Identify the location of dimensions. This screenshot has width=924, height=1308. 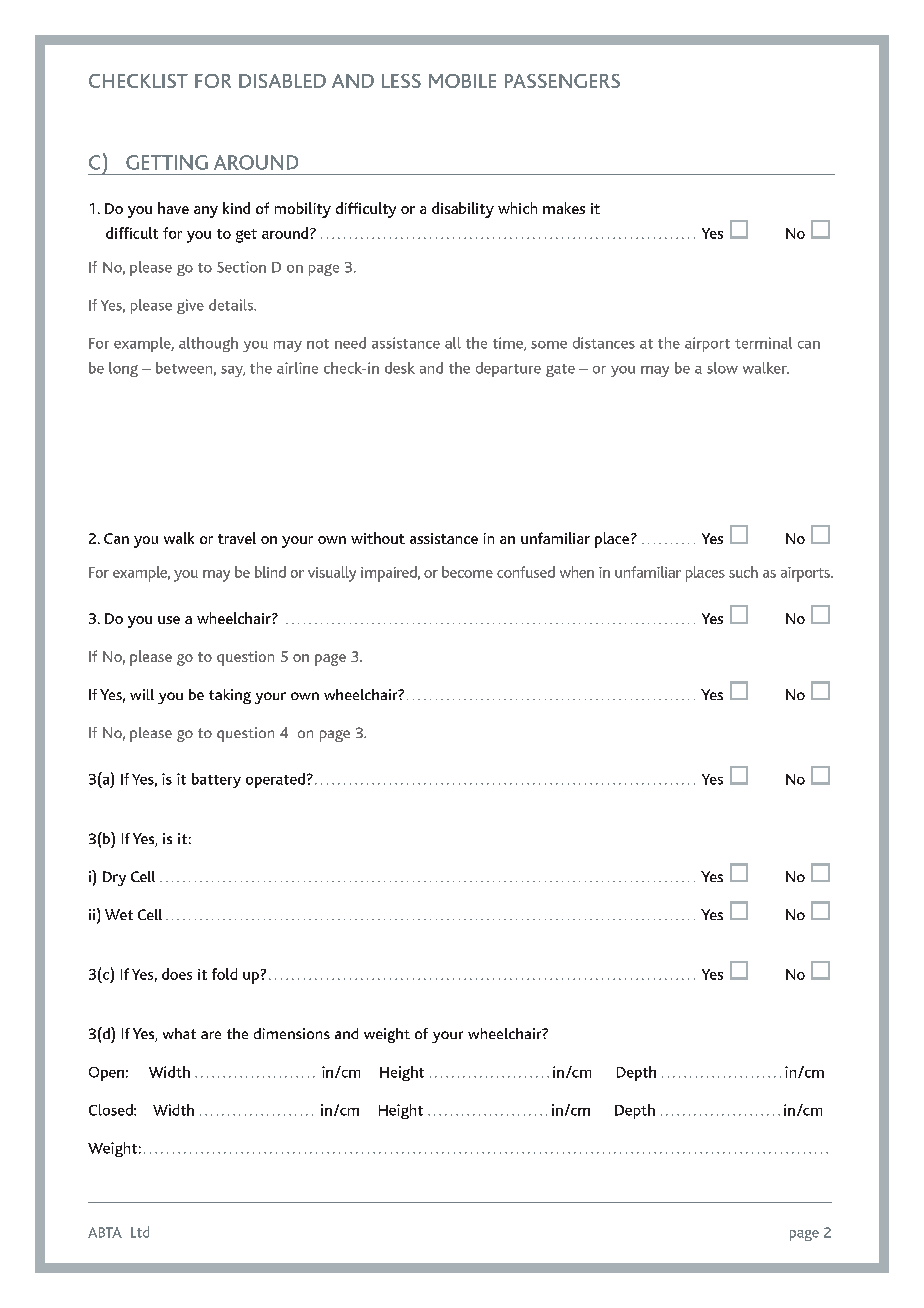
(292, 1033).
